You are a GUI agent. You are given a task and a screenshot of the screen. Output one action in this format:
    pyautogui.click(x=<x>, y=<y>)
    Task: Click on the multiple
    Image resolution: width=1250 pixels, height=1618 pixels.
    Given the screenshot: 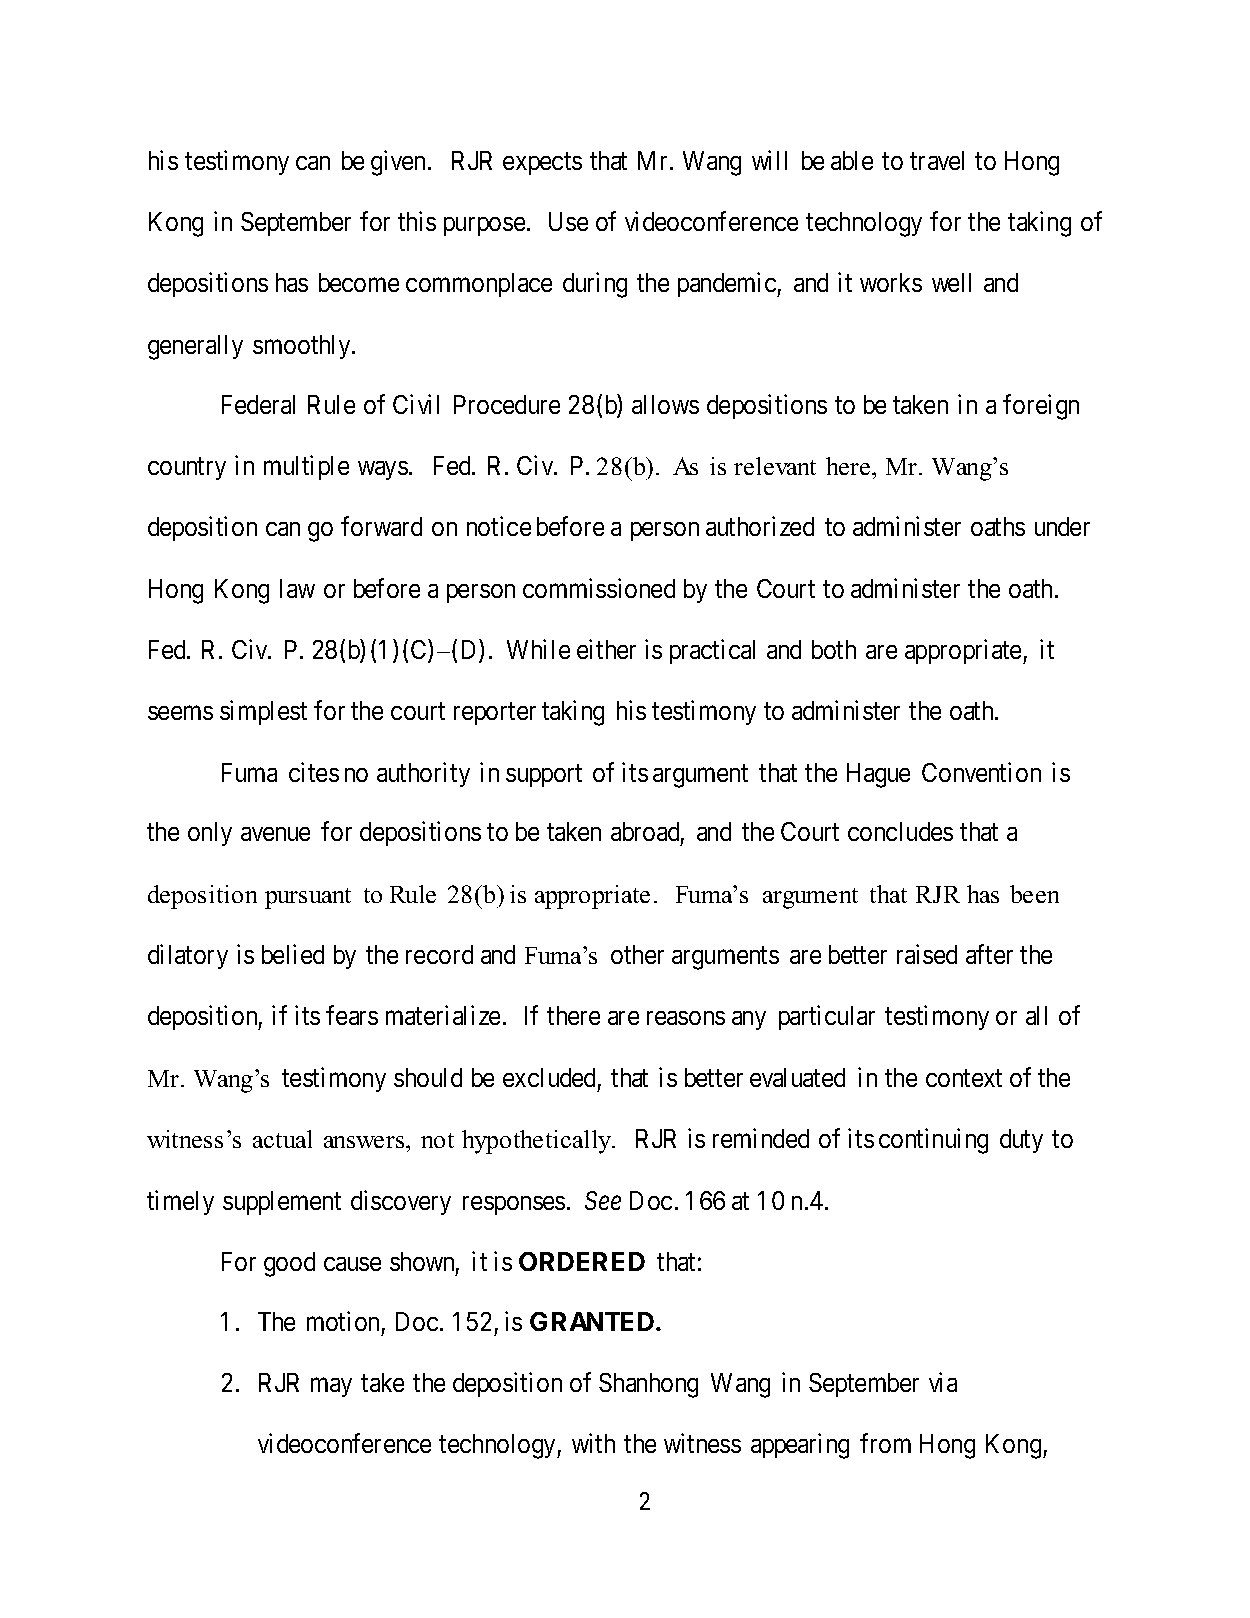 What is the action you would take?
    pyautogui.click(x=306, y=467)
